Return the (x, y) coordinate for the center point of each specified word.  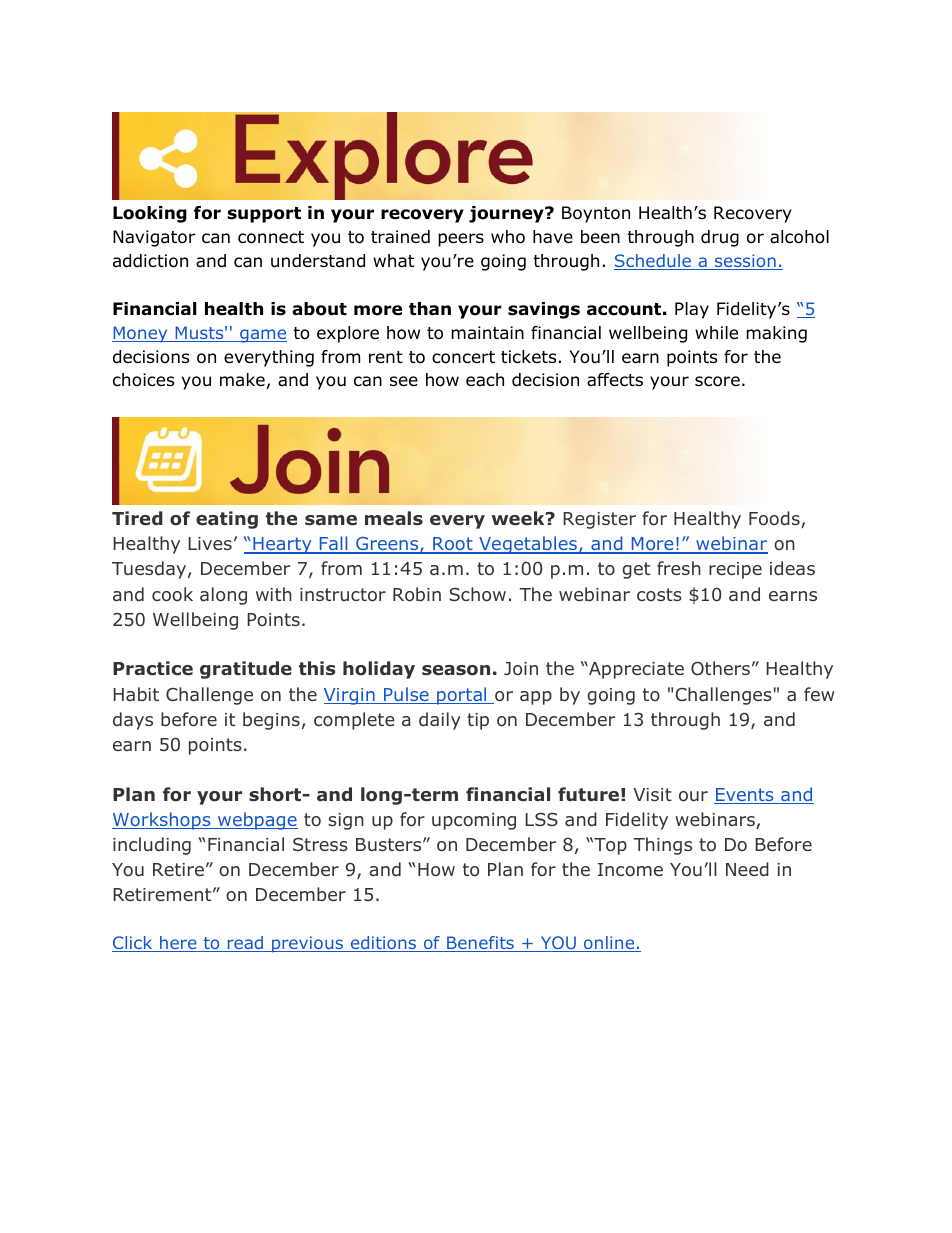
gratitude (246, 670)
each (485, 380)
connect (271, 237)
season (456, 670)
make (242, 379)
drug (720, 238)
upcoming (474, 821)
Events (745, 796)
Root (453, 545)
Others (720, 668)
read (245, 944)
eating (227, 520)
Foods (775, 519)
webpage (257, 821)
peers (461, 240)
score (717, 381)
